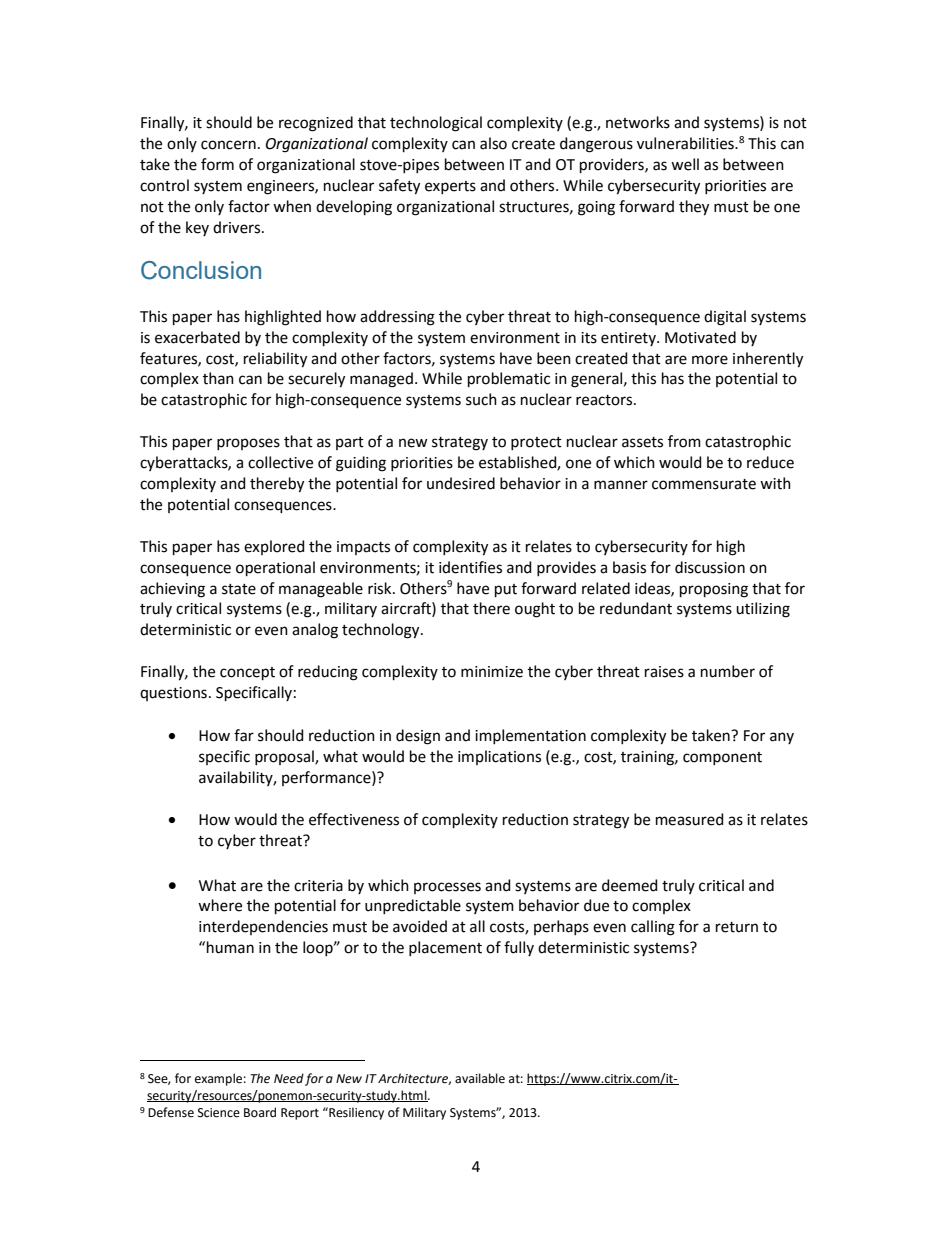 The height and width of the screenshot is (1233, 952). What do you see at coordinates (690, 819) in the screenshot?
I see `measured` at bounding box center [690, 819].
